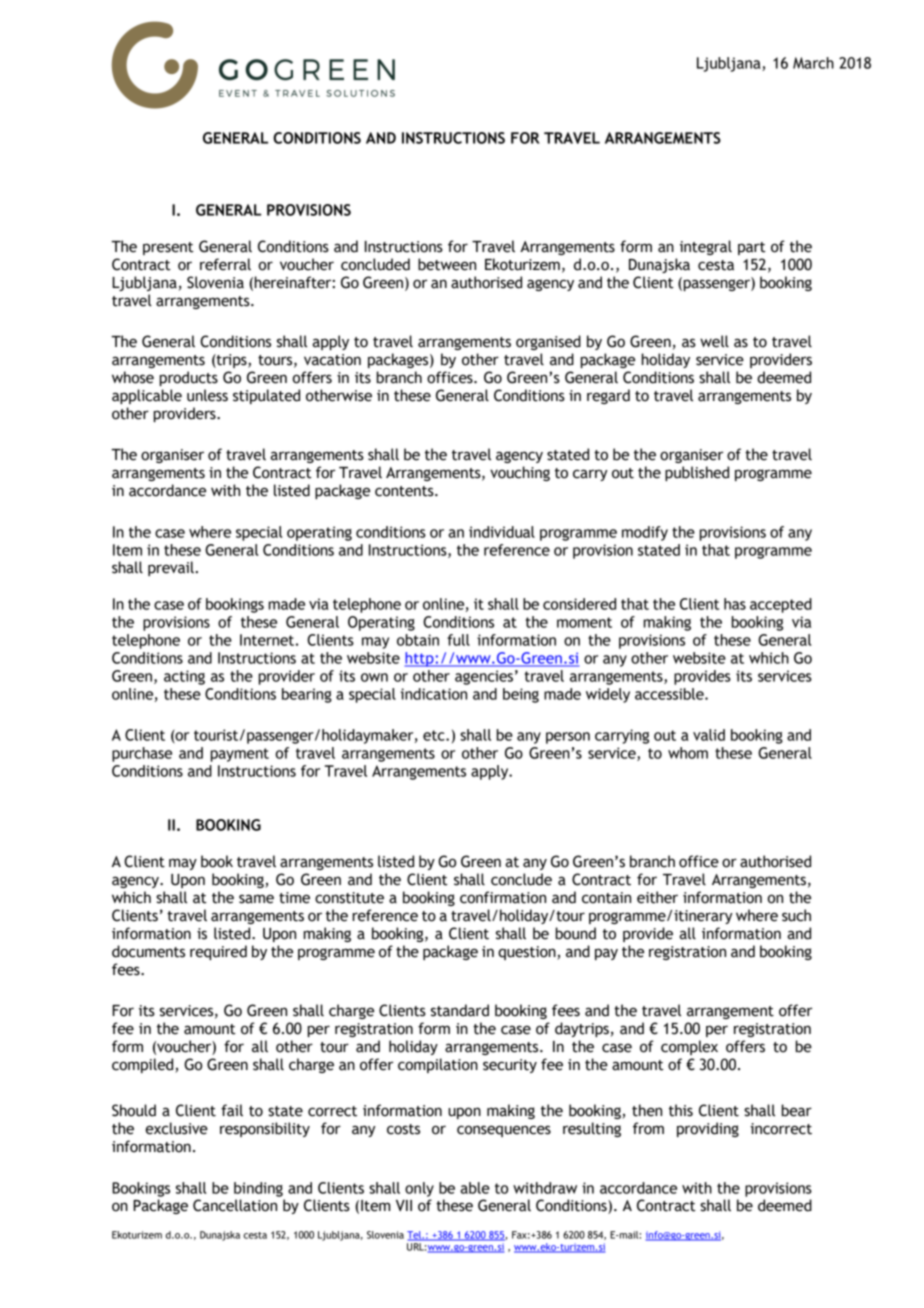 The image size is (924, 1308). What do you see at coordinates (813, 63) in the page?
I see `March` at bounding box center [813, 63].
